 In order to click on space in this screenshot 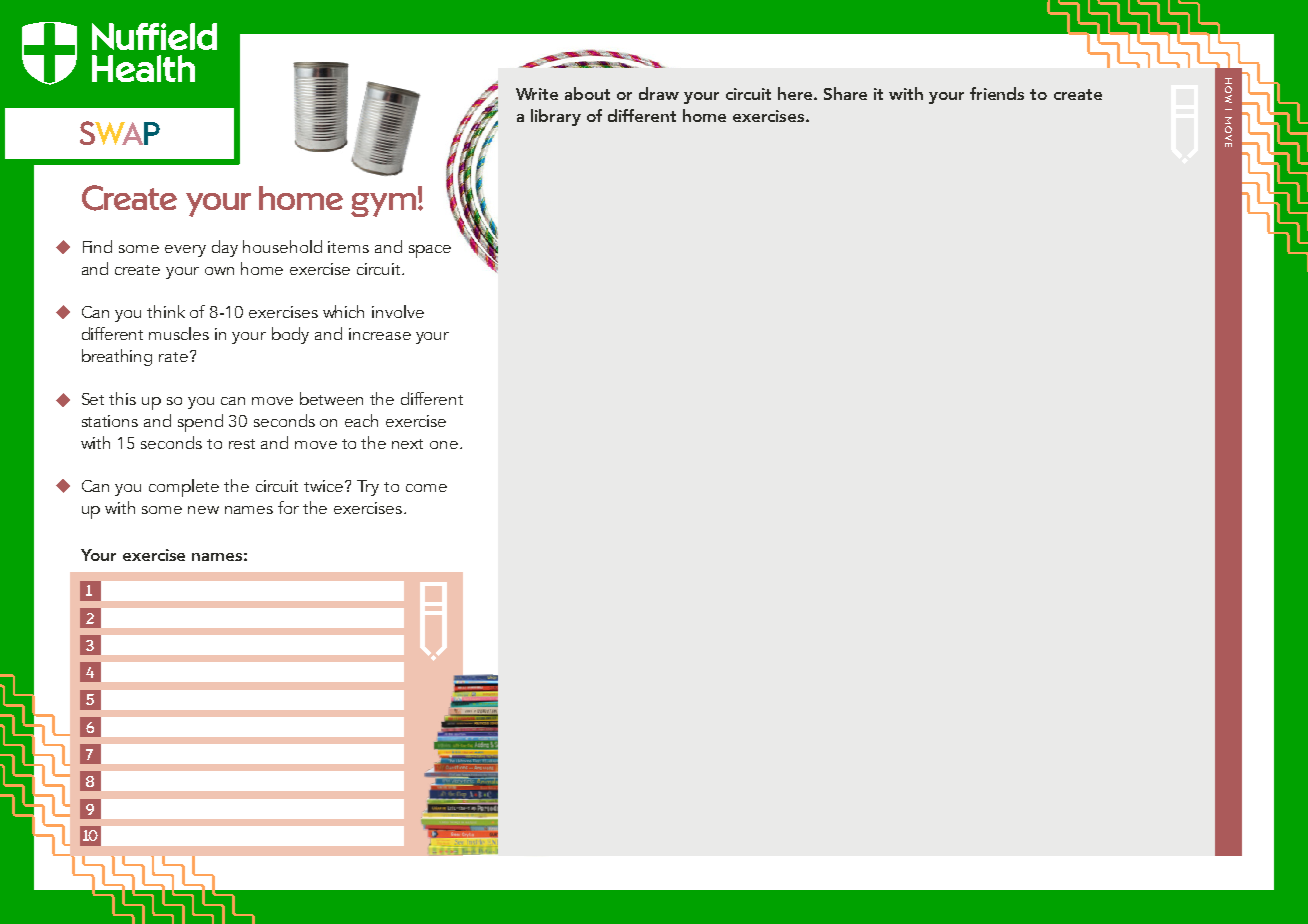, I will do `click(430, 251)`.
